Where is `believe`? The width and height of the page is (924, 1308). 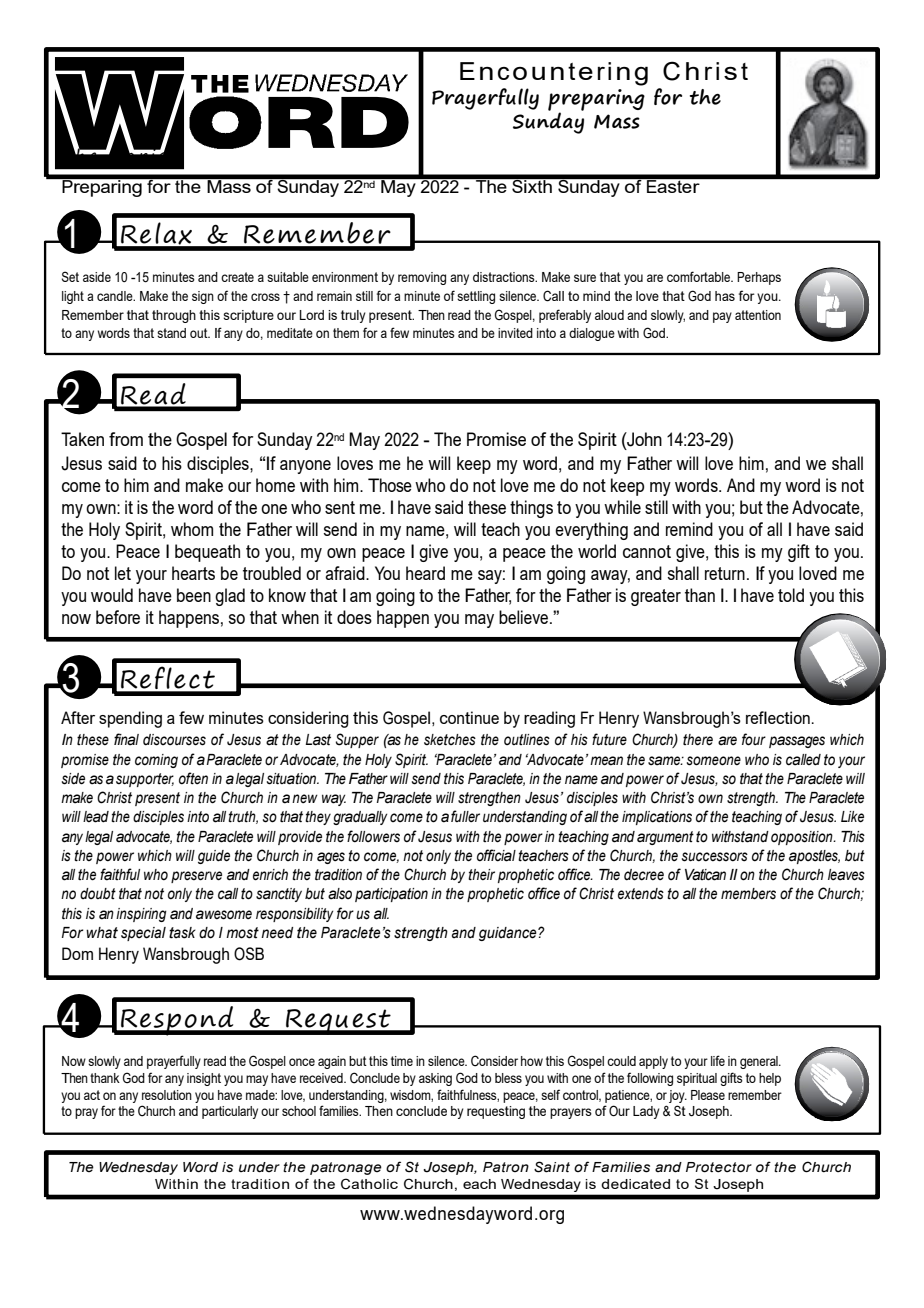
believe is located at coordinates (523, 617).
